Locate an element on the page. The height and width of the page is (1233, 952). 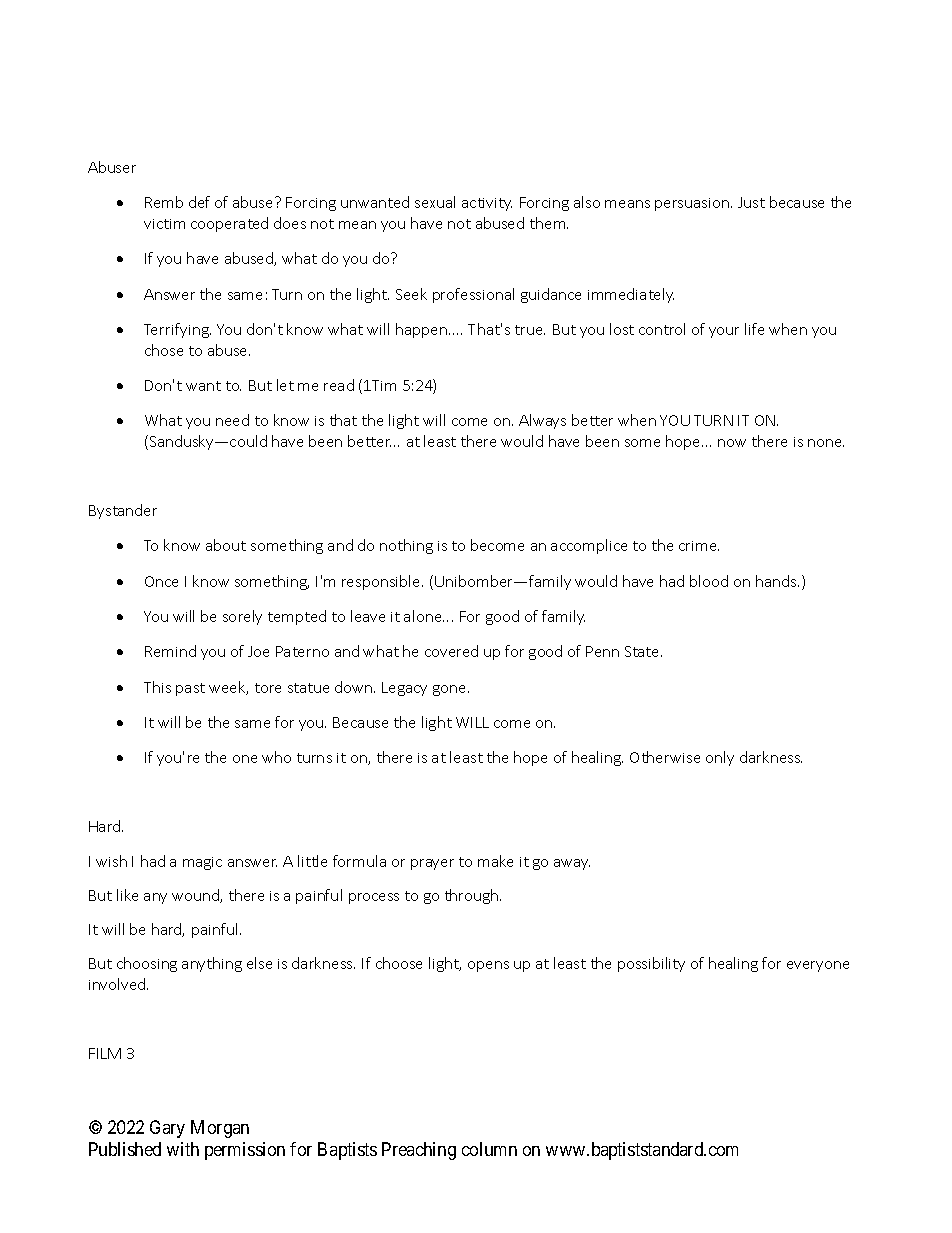
make is located at coordinates (495, 861).
